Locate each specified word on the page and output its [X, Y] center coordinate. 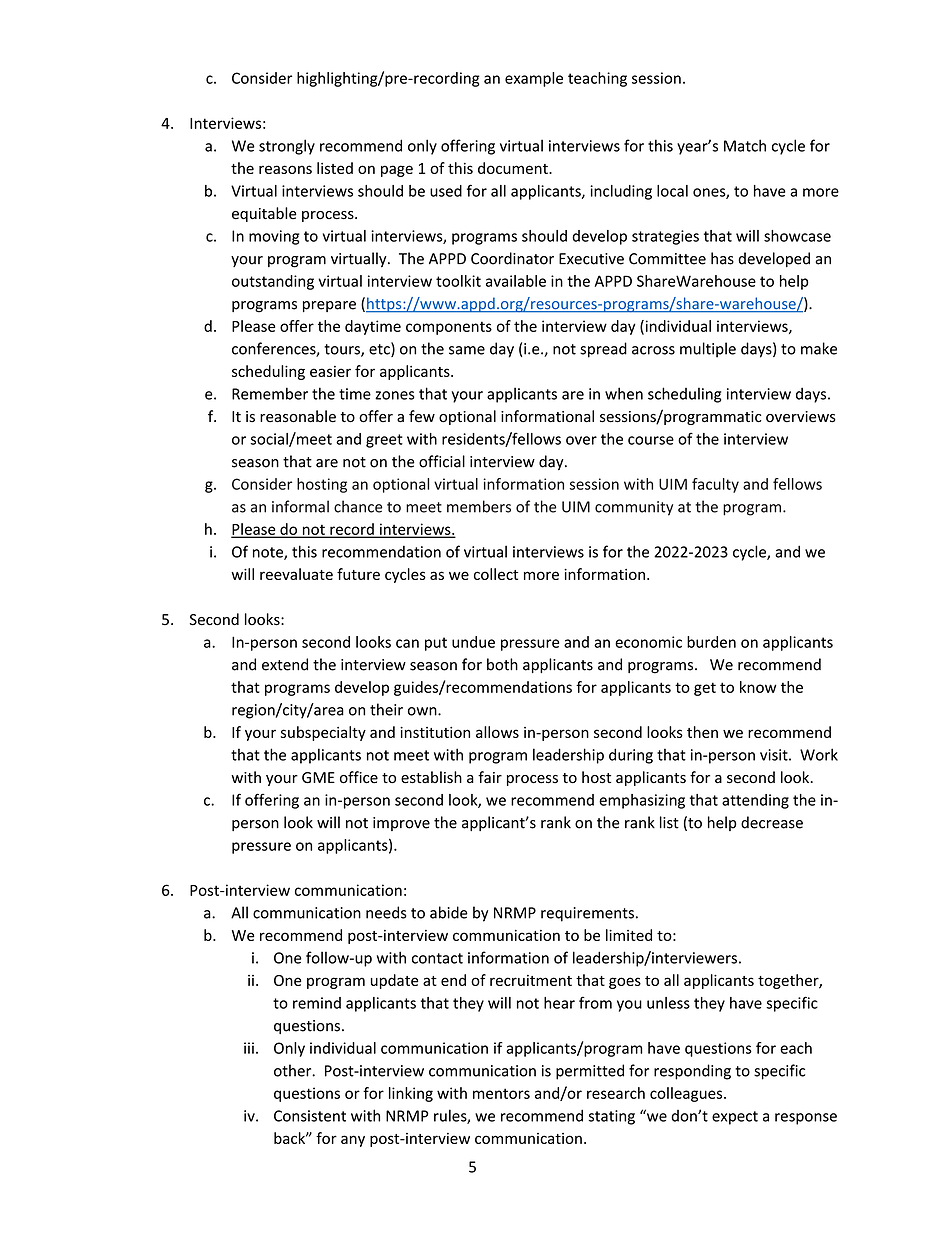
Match [745, 145]
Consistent [310, 1116]
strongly [287, 147]
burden [711, 642]
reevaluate [296, 574]
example [534, 79]
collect [496, 574]
